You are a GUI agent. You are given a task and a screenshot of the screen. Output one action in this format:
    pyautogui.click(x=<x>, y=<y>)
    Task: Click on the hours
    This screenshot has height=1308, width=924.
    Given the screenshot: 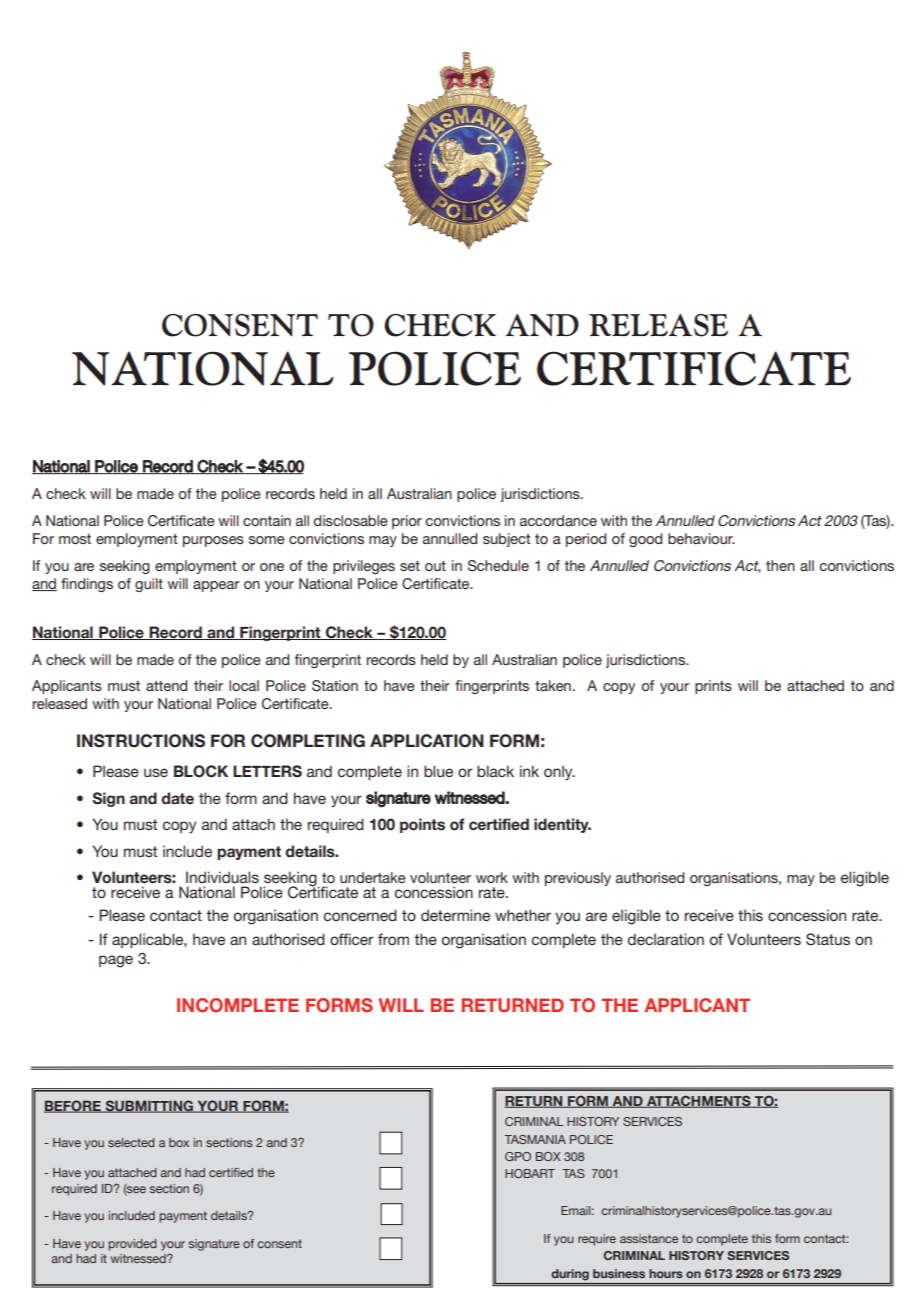 What is the action you would take?
    pyautogui.click(x=666, y=1273)
